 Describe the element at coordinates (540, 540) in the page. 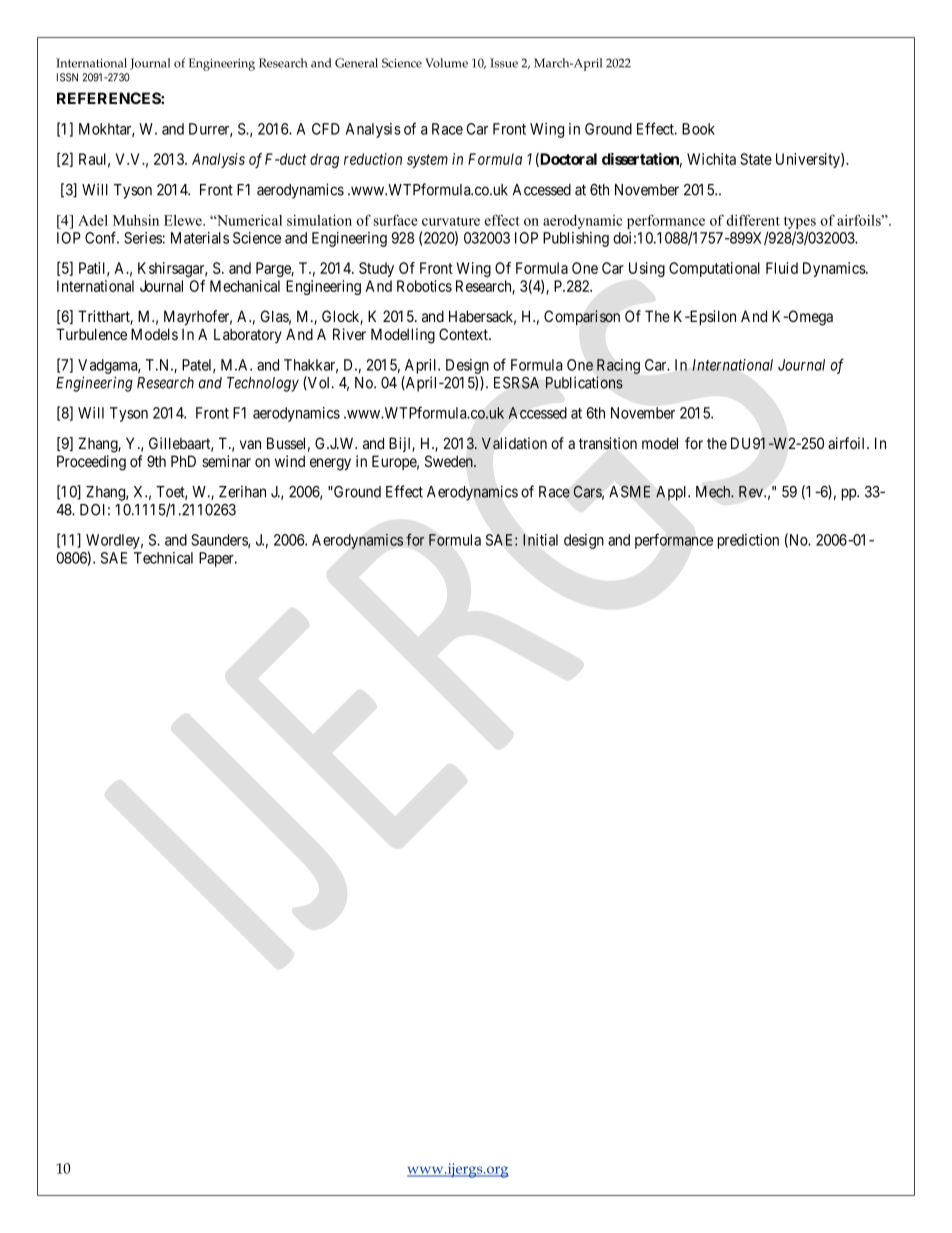

I see `Initial` at that location.
